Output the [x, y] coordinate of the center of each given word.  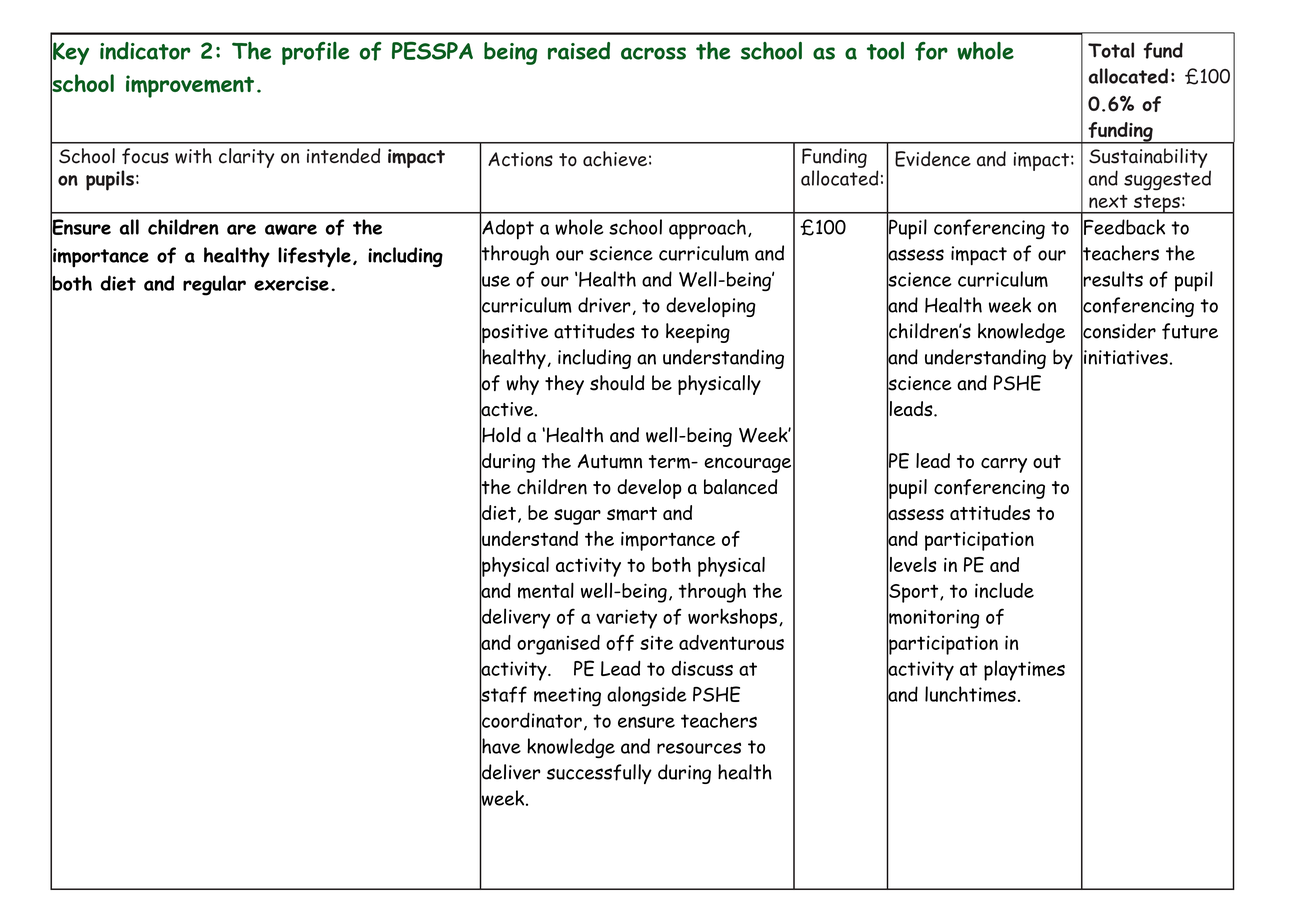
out [1047, 462]
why [522, 385]
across [653, 53]
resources [699, 748]
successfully [599, 774]
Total [1111, 50]
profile [316, 53]
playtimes [1024, 670]
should [617, 383]
